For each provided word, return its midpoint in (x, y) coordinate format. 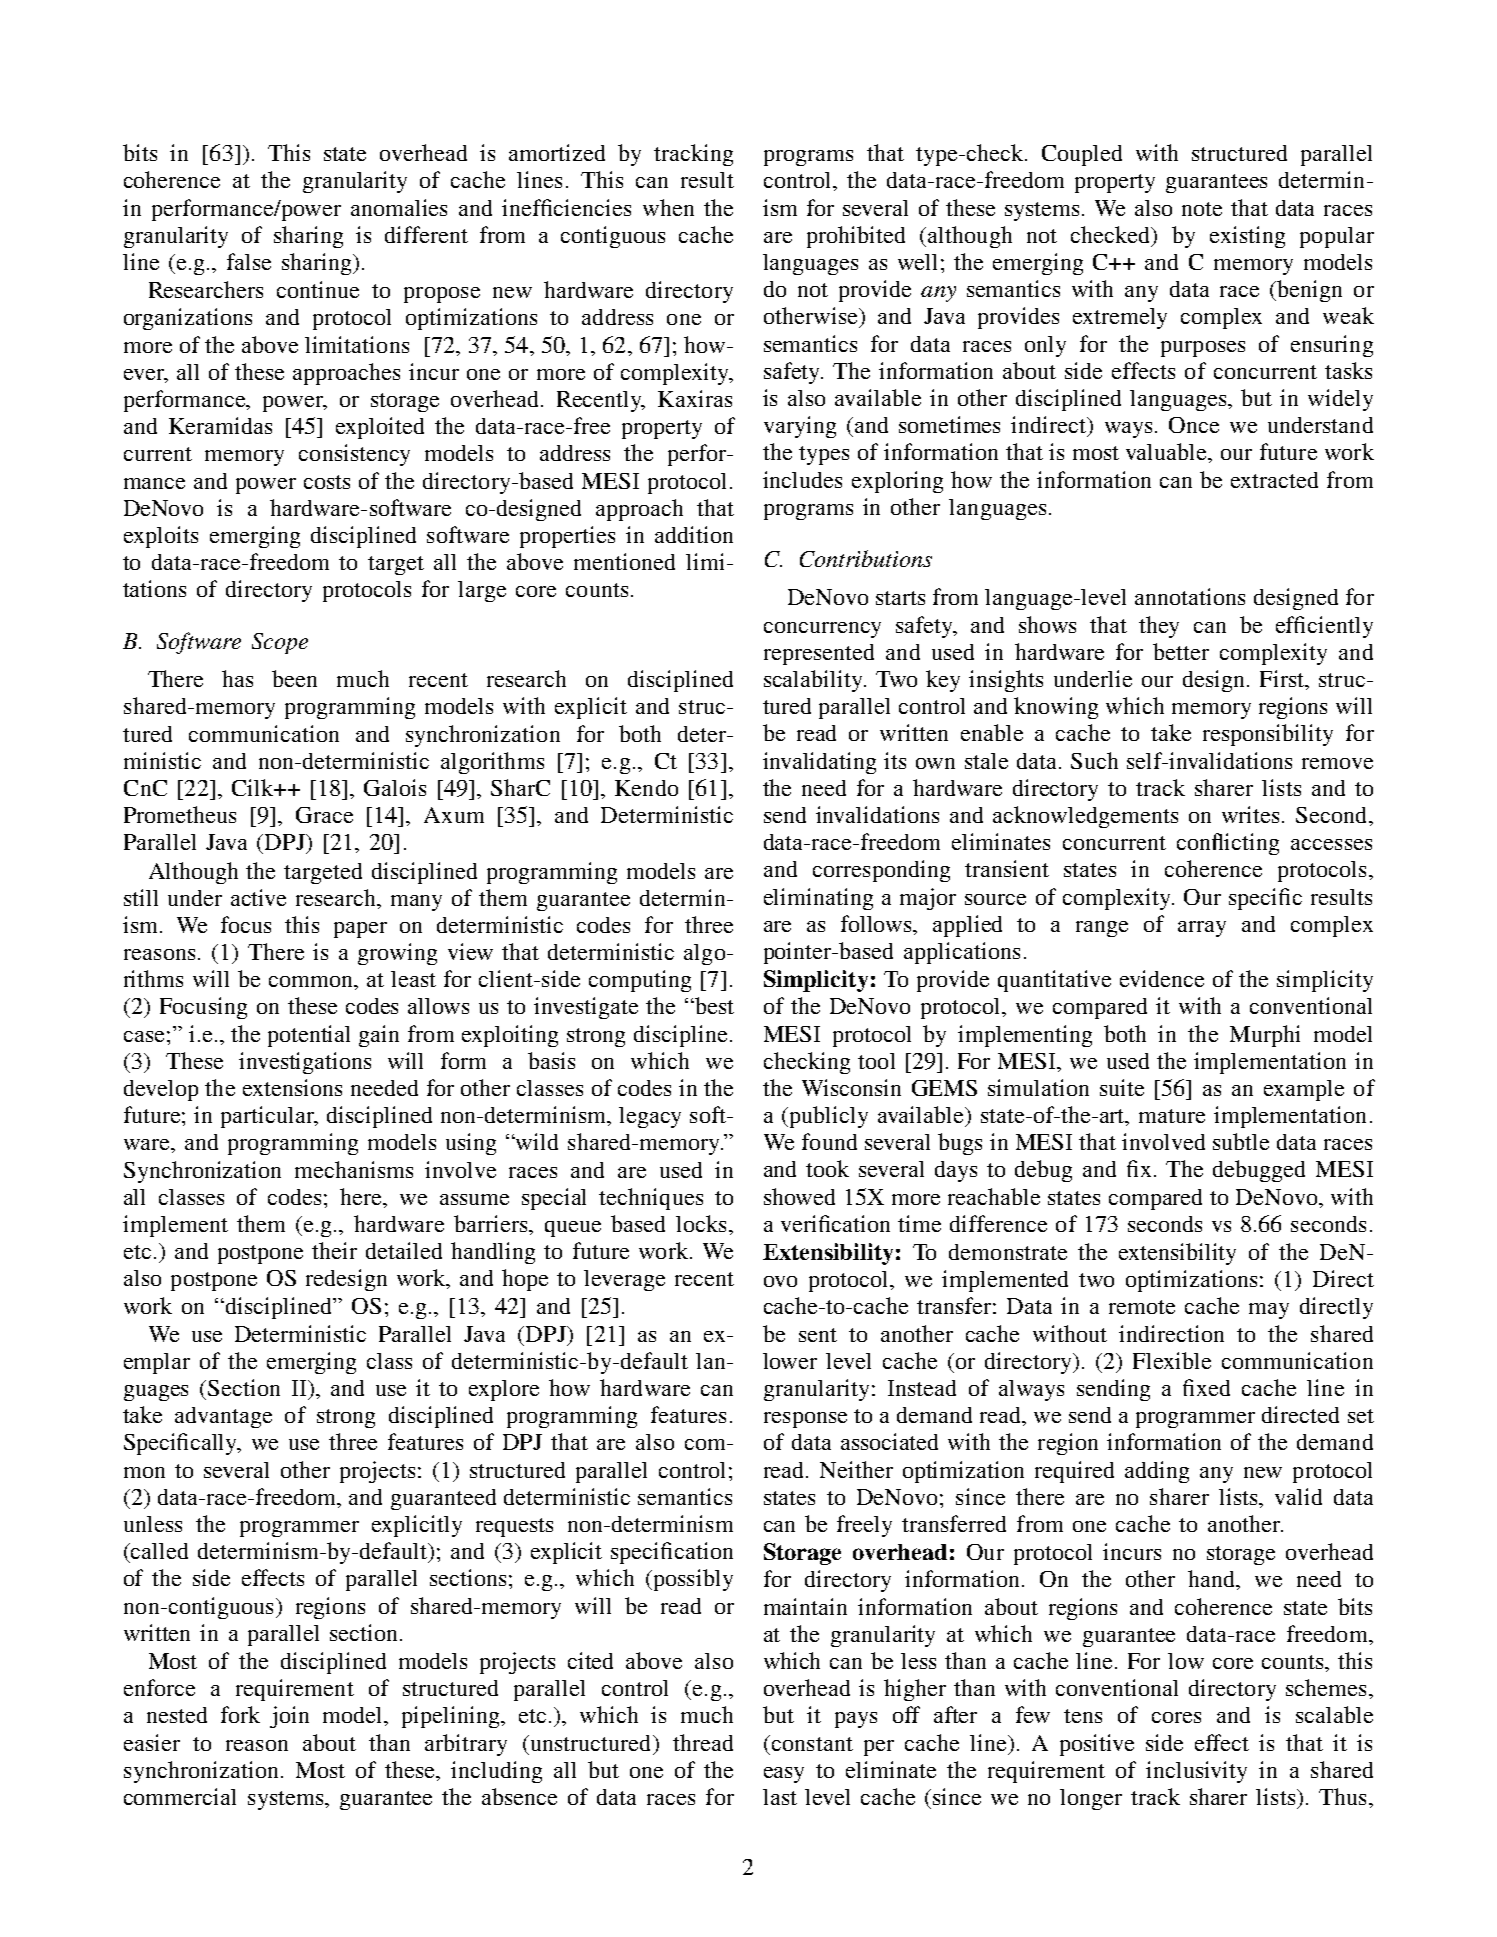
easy (784, 1775)
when (668, 207)
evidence (1162, 978)
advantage (223, 1417)
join (289, 1717)
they (1159, 627)
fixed (1206, 1387)
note (1202, 209)
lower (790, 1361)
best (713, 1005)
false (249, 261)
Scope (280, 643)
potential (309, 1036)
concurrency (822, 630)
